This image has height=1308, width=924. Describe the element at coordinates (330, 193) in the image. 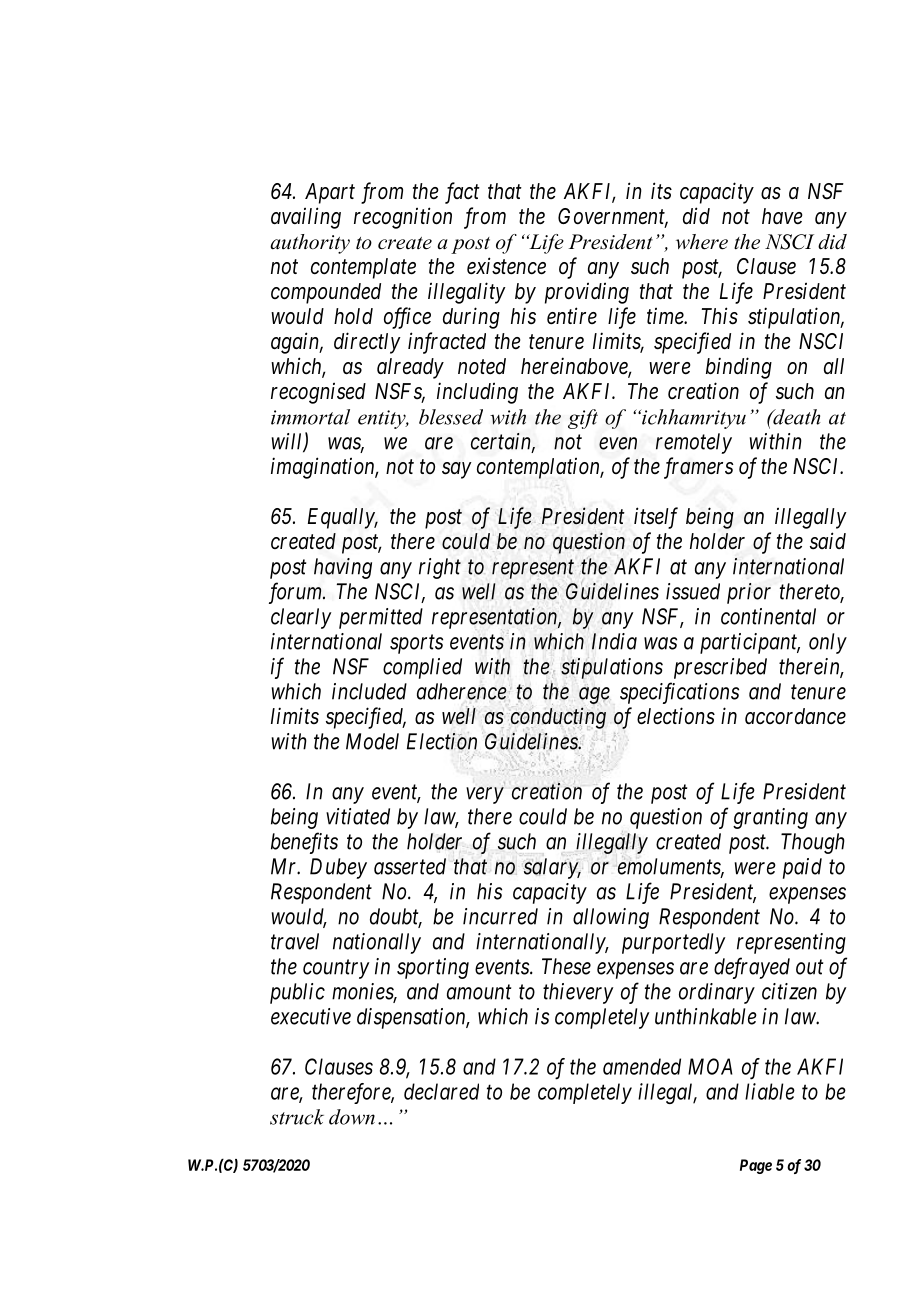

I see `Apart` at that location.
